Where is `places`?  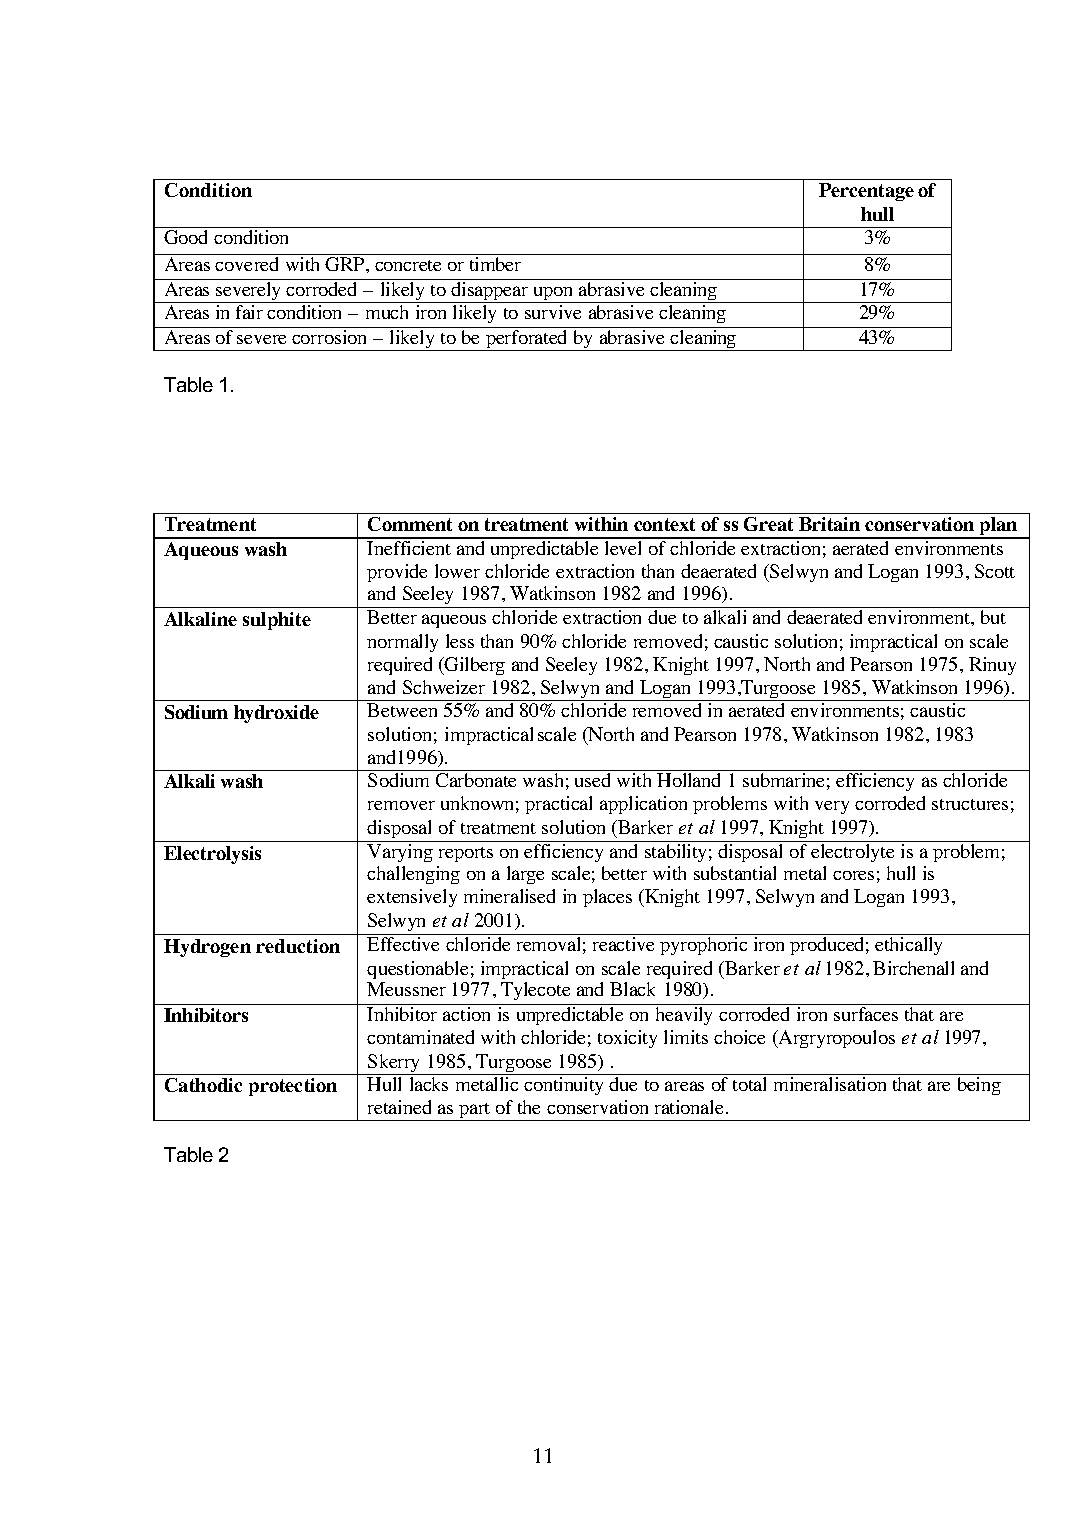
places is located at coordinates (607, 898).
